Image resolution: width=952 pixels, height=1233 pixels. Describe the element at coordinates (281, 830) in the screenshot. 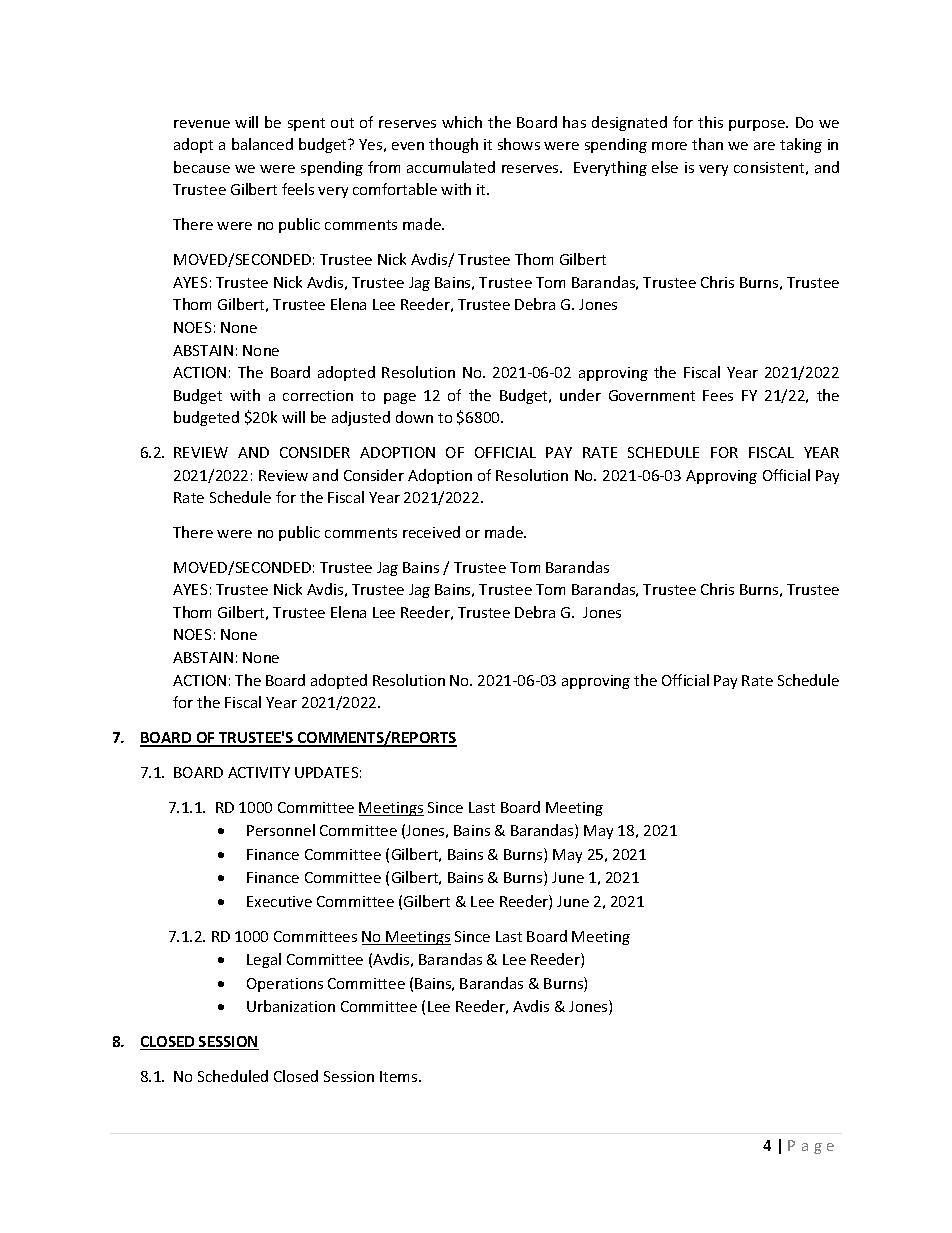

I see `Personnel` at that location.
